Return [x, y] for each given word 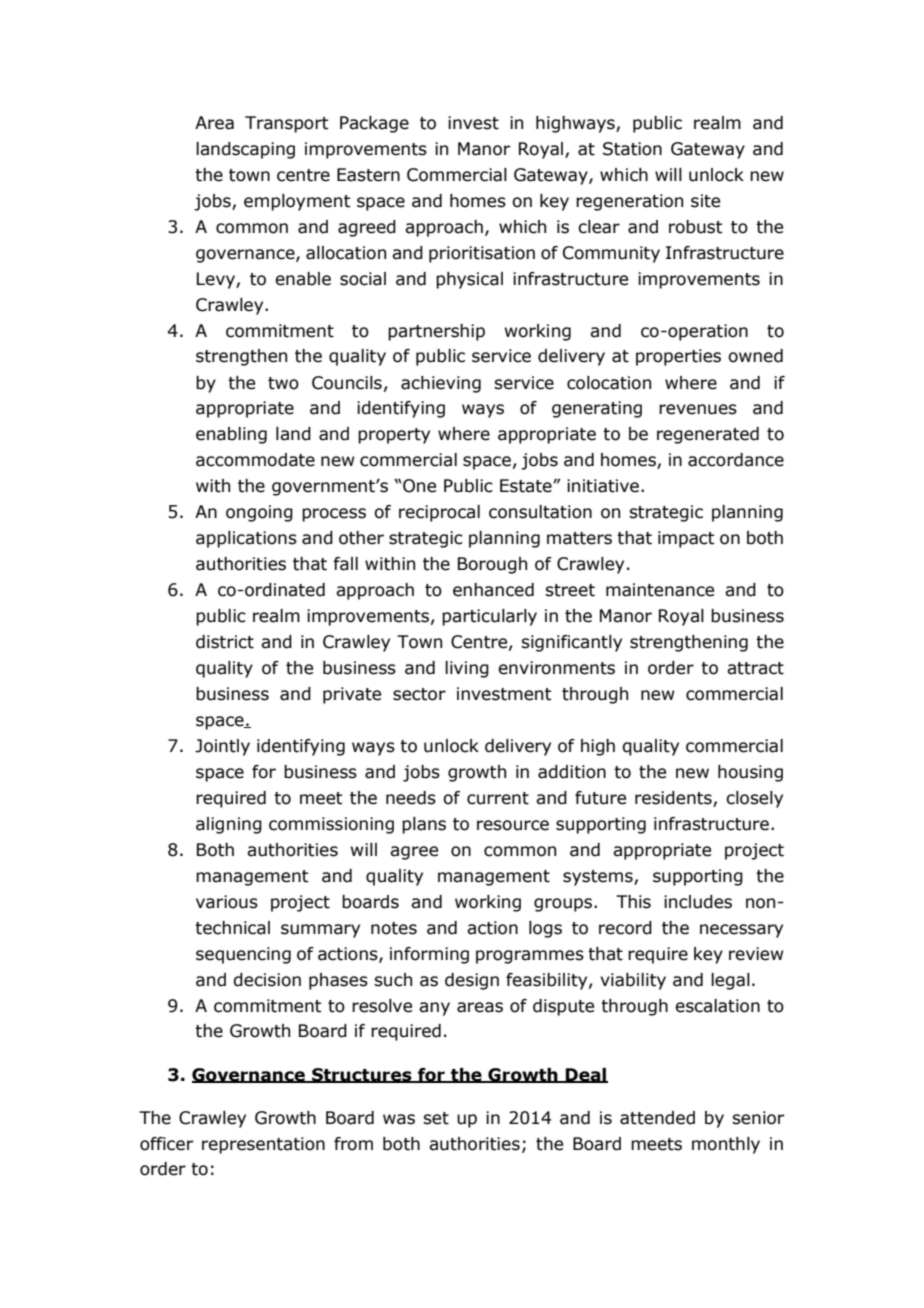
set [436, 1118]
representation [263, 1145]
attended [657, 1118]
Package [374, 124]
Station [632, 149]
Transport [287, 124]
